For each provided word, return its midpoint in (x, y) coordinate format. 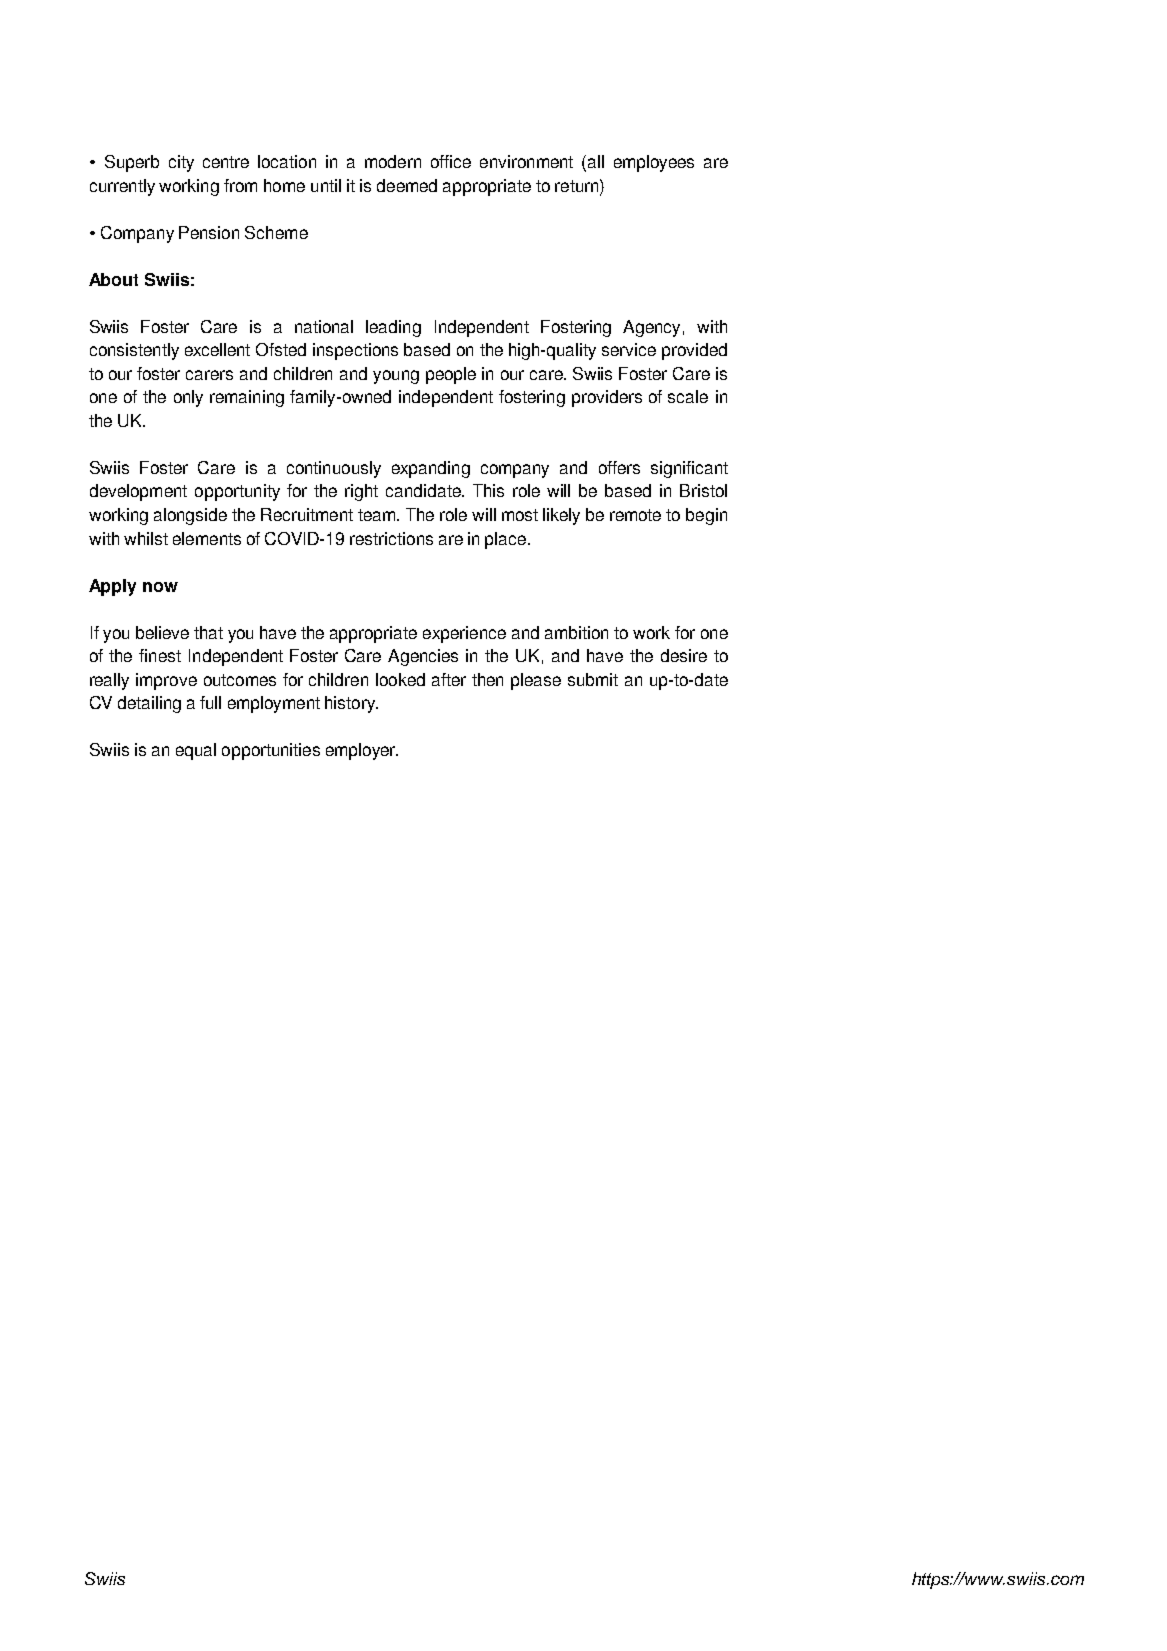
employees (654, 163)
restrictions (391, 538)
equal (196, 751)
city (181, 163)
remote (635, 515)
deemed (407, 185)
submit (593, 679)
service (629, 349)
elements (207, 538)
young (396, 377)
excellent (217, 349)
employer (362, 751)
